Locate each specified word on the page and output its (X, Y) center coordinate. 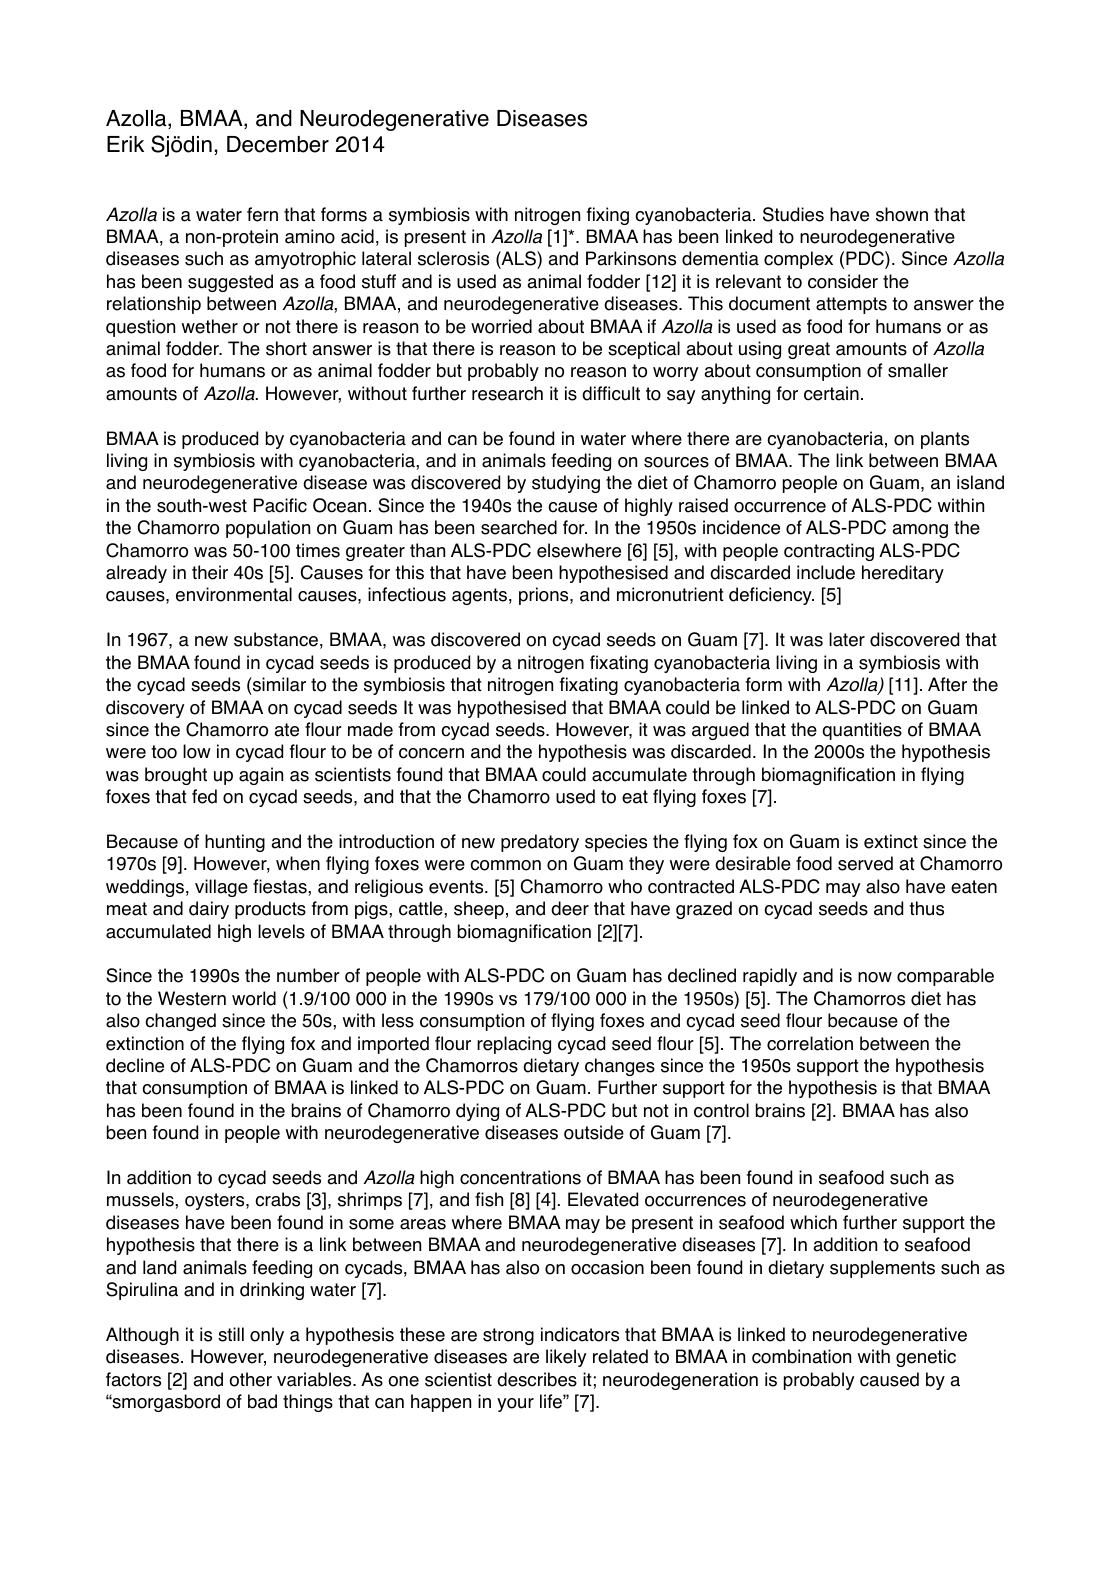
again (261, 776)
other (250, 1379)
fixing (608, 216)
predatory (540, 843)
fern (262, 214)
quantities (862, 731)
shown (902, 214)
